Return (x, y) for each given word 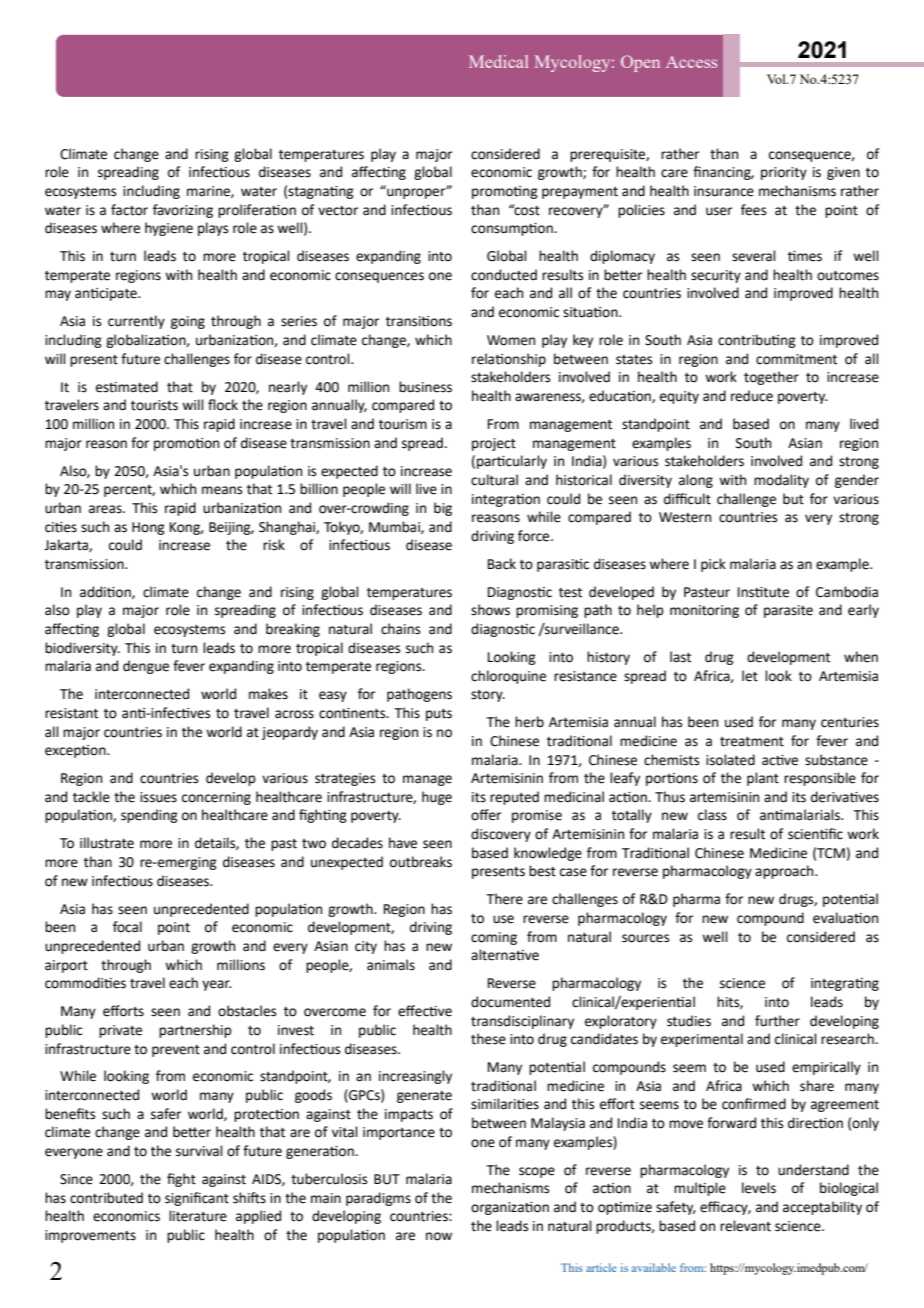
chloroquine (508, 677)
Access (691, 62)
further (777, 1021)
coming (494, 938)
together (771, 378)
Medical (498, 61)
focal (127, 927)
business (425, 387)
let (750, 676)
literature (198, 1216)
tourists (154, 405)
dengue (146, 667)
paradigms (378, 1199)
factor (129, 210)
